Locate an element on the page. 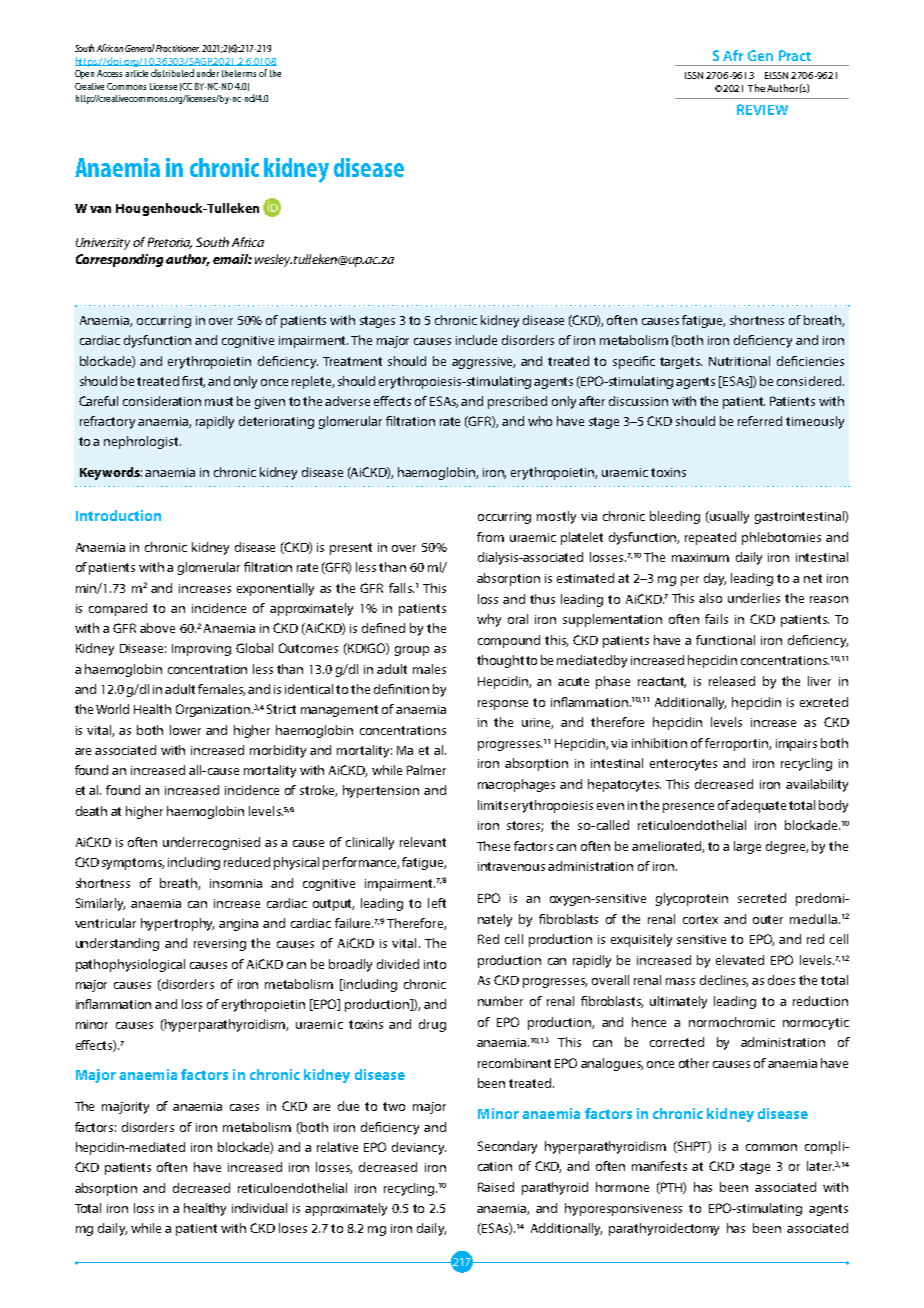  aggressive is located at coordinates (483, 363).
